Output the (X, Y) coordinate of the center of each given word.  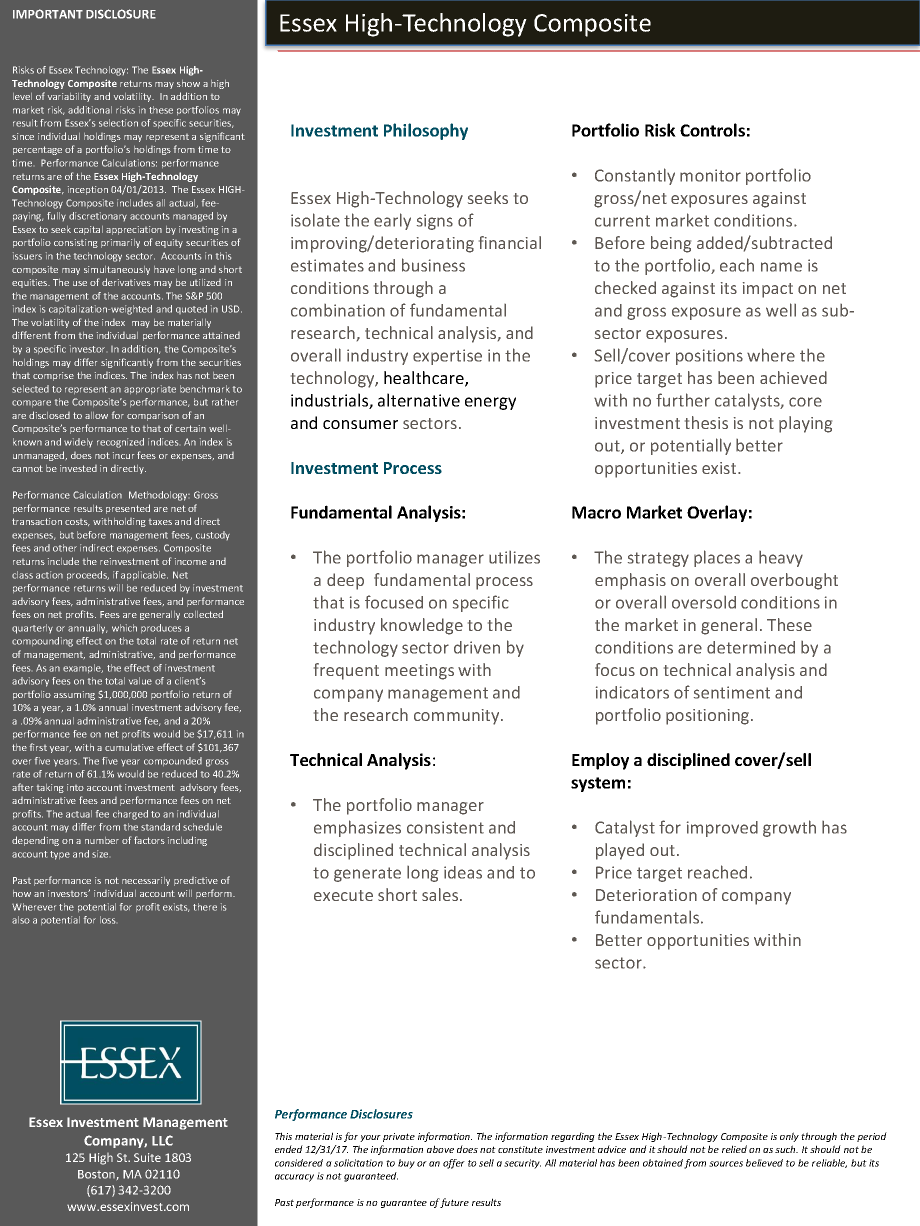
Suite (147, 1157)
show (188, 83)
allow (96, 415)
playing (805, 424)
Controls (712, 130)
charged (130, 815)
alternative (419, 400)
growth (789, 828)
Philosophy (426, 131)
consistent (445, 827)
